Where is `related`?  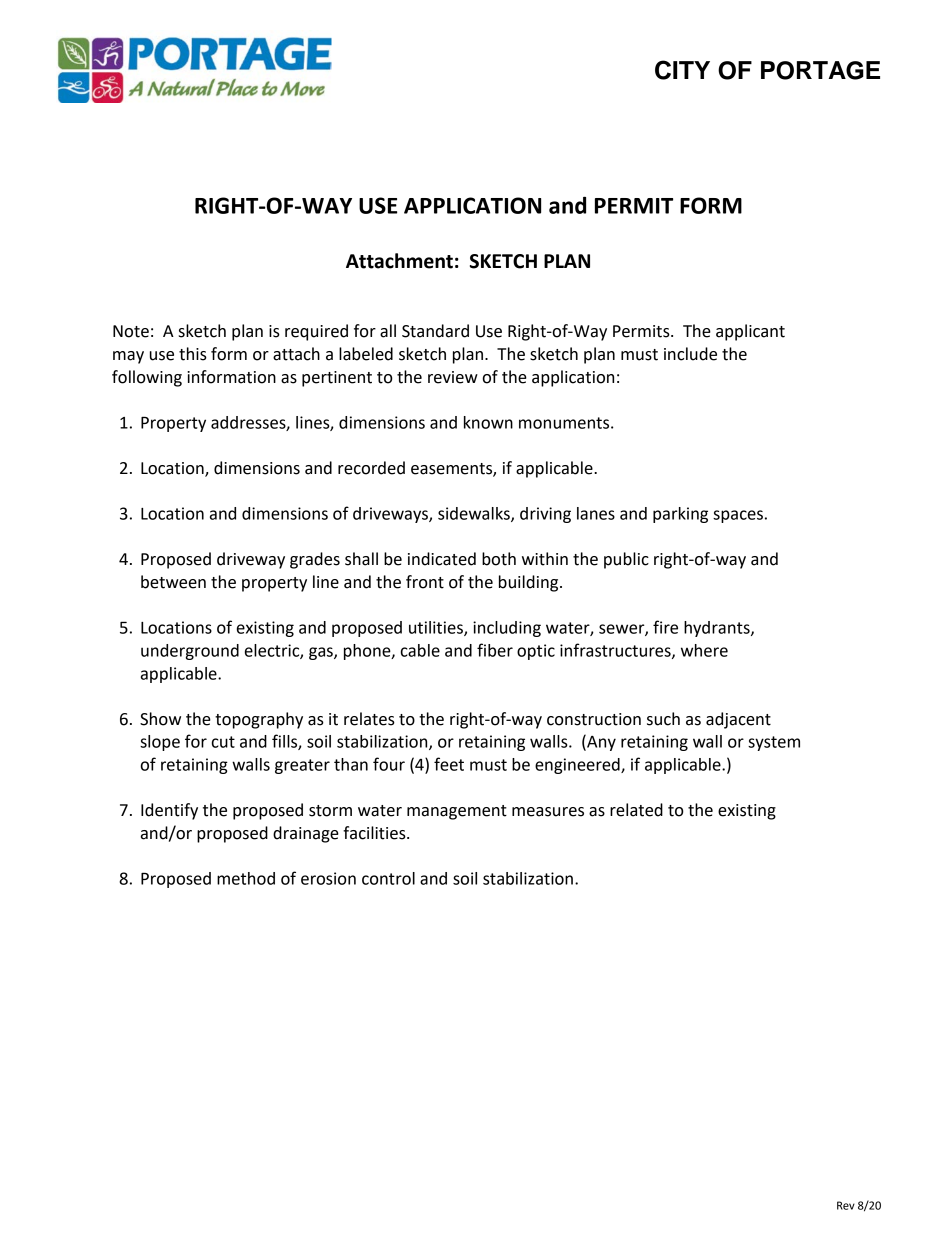 related is located at coordinates (636, 810).
